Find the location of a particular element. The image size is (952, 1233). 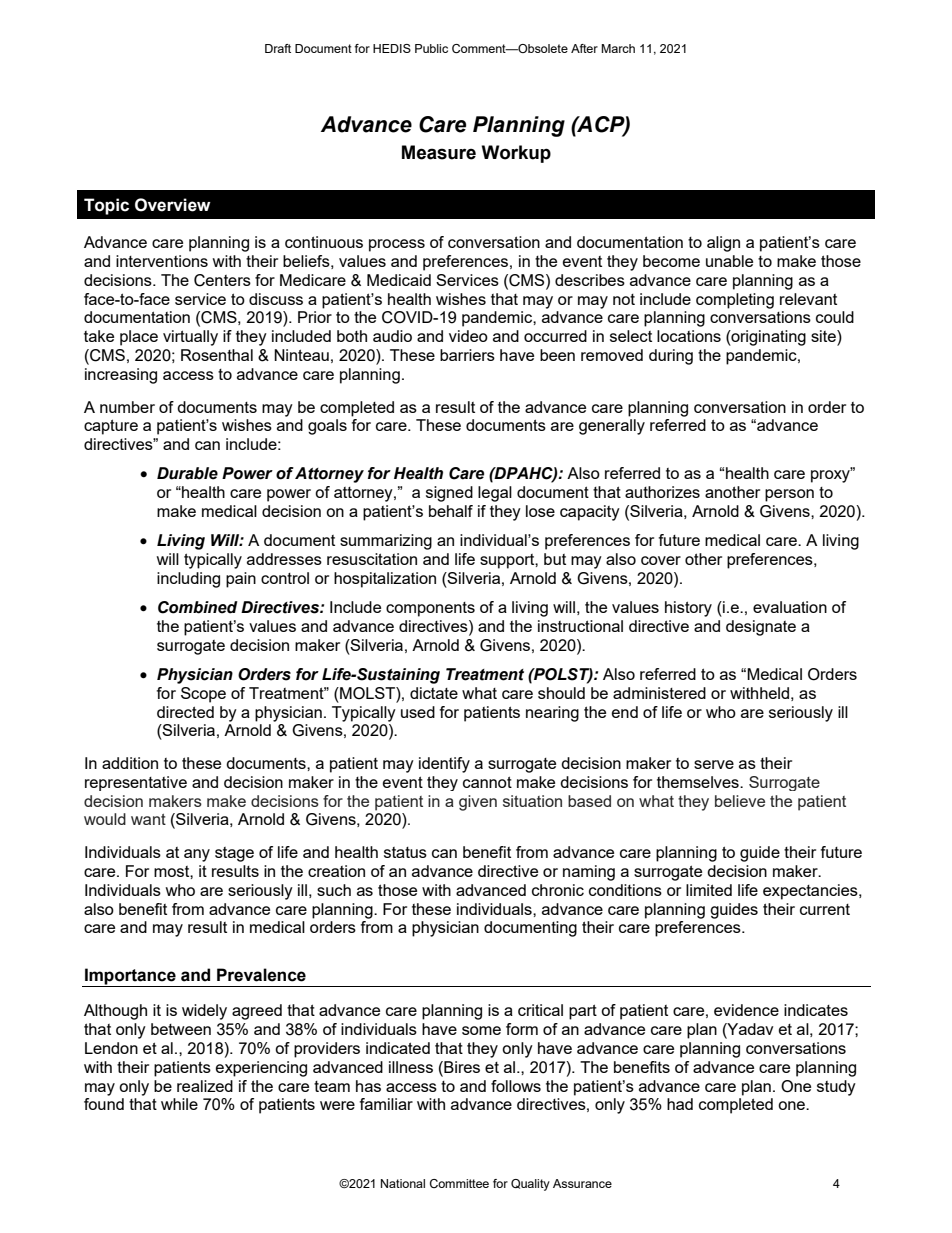

designate is located at coordinates (761, 628).
